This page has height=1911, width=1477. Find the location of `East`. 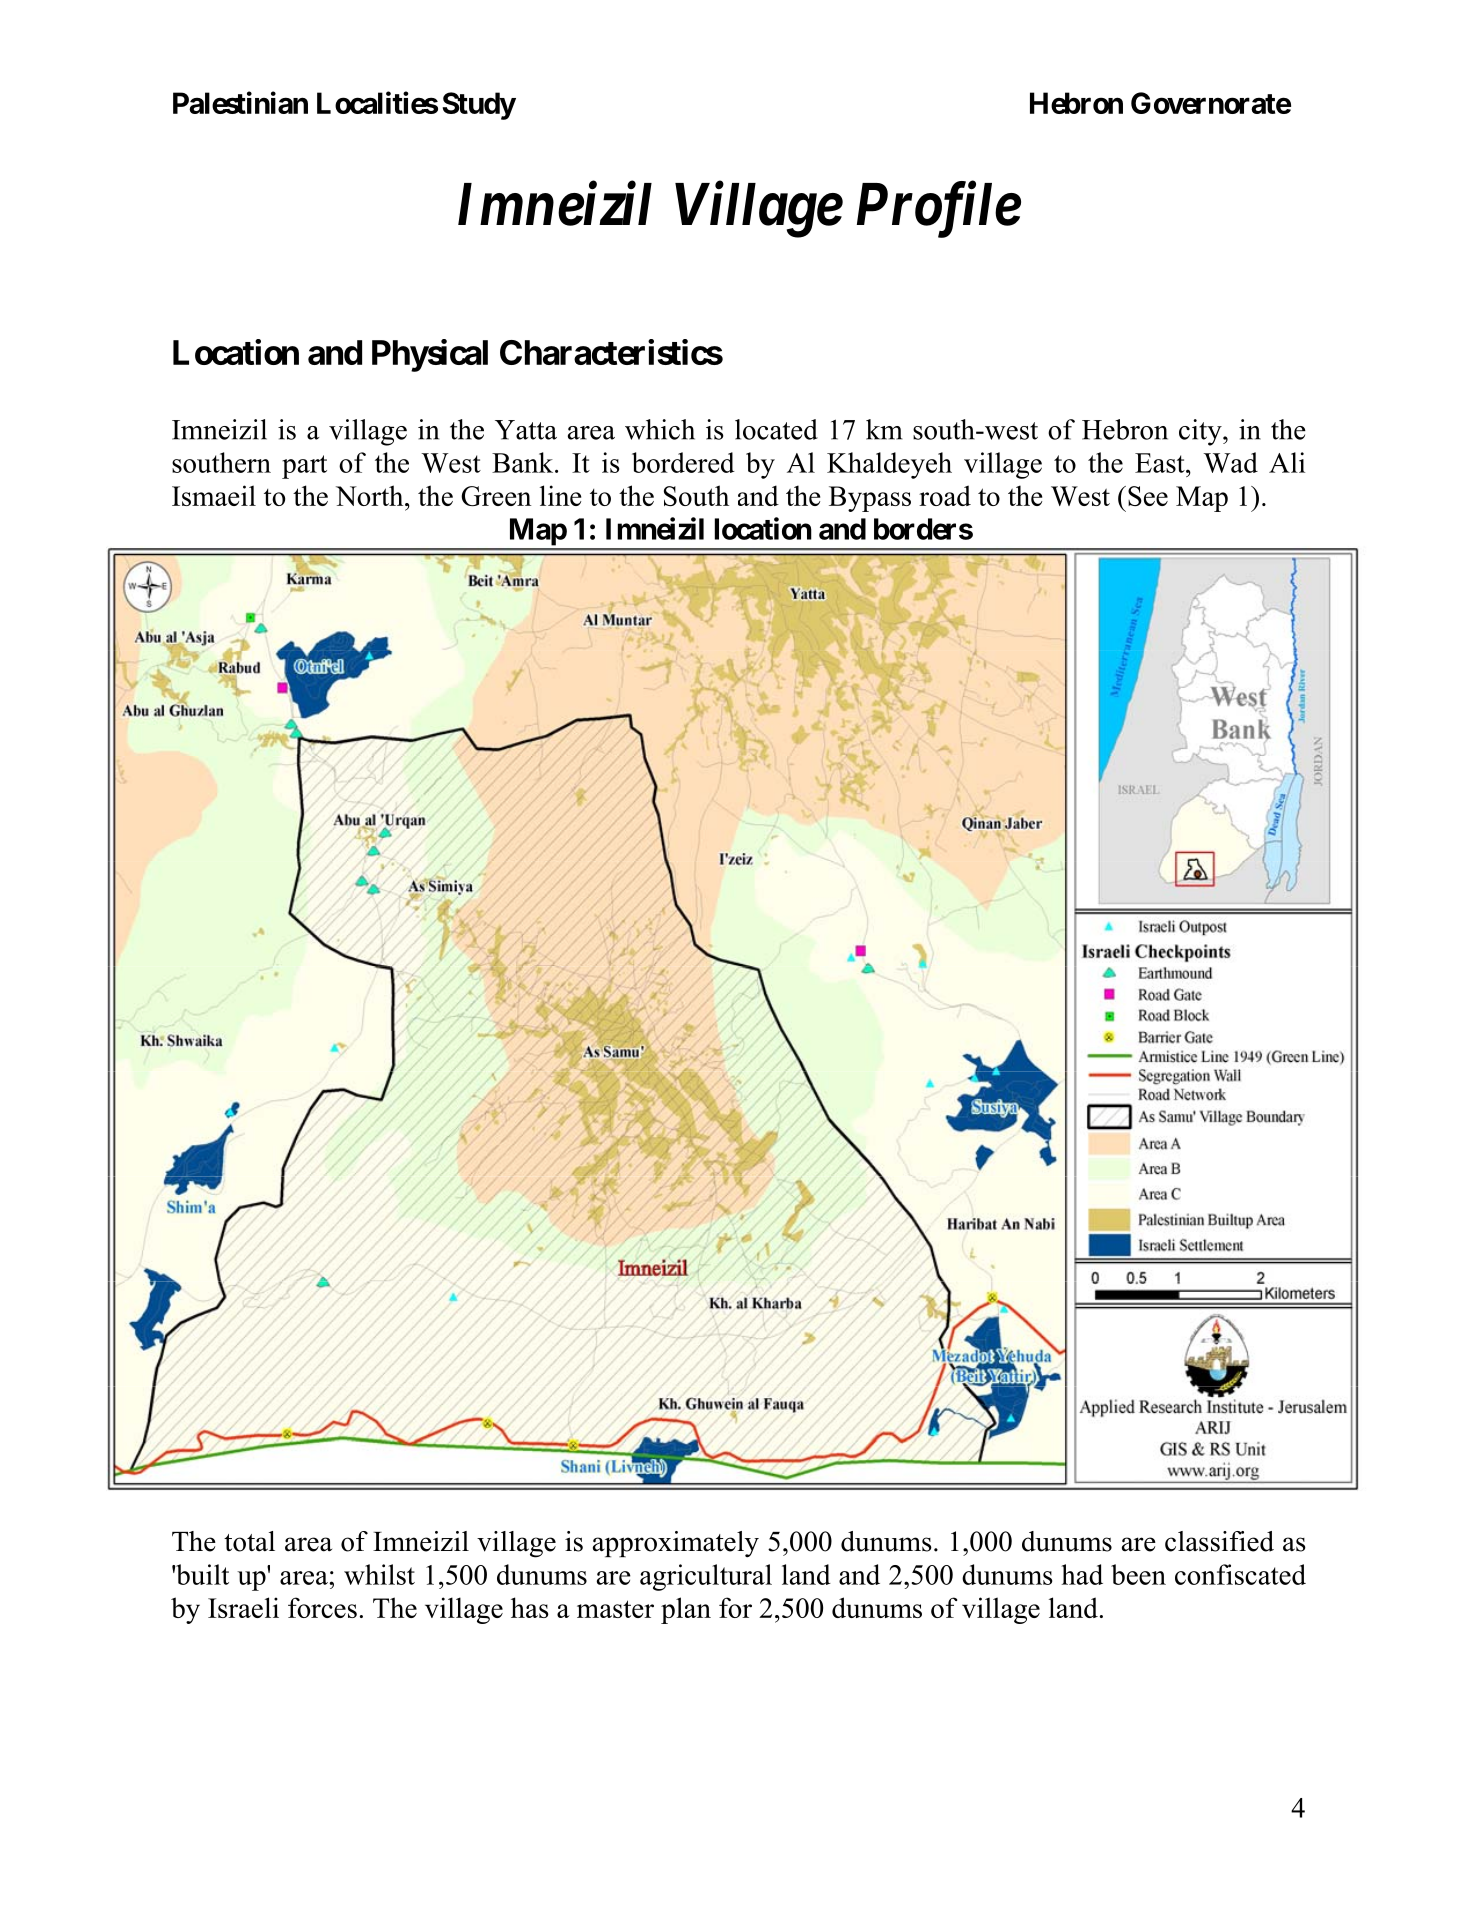

East is located at coordinates (1161, 463).
